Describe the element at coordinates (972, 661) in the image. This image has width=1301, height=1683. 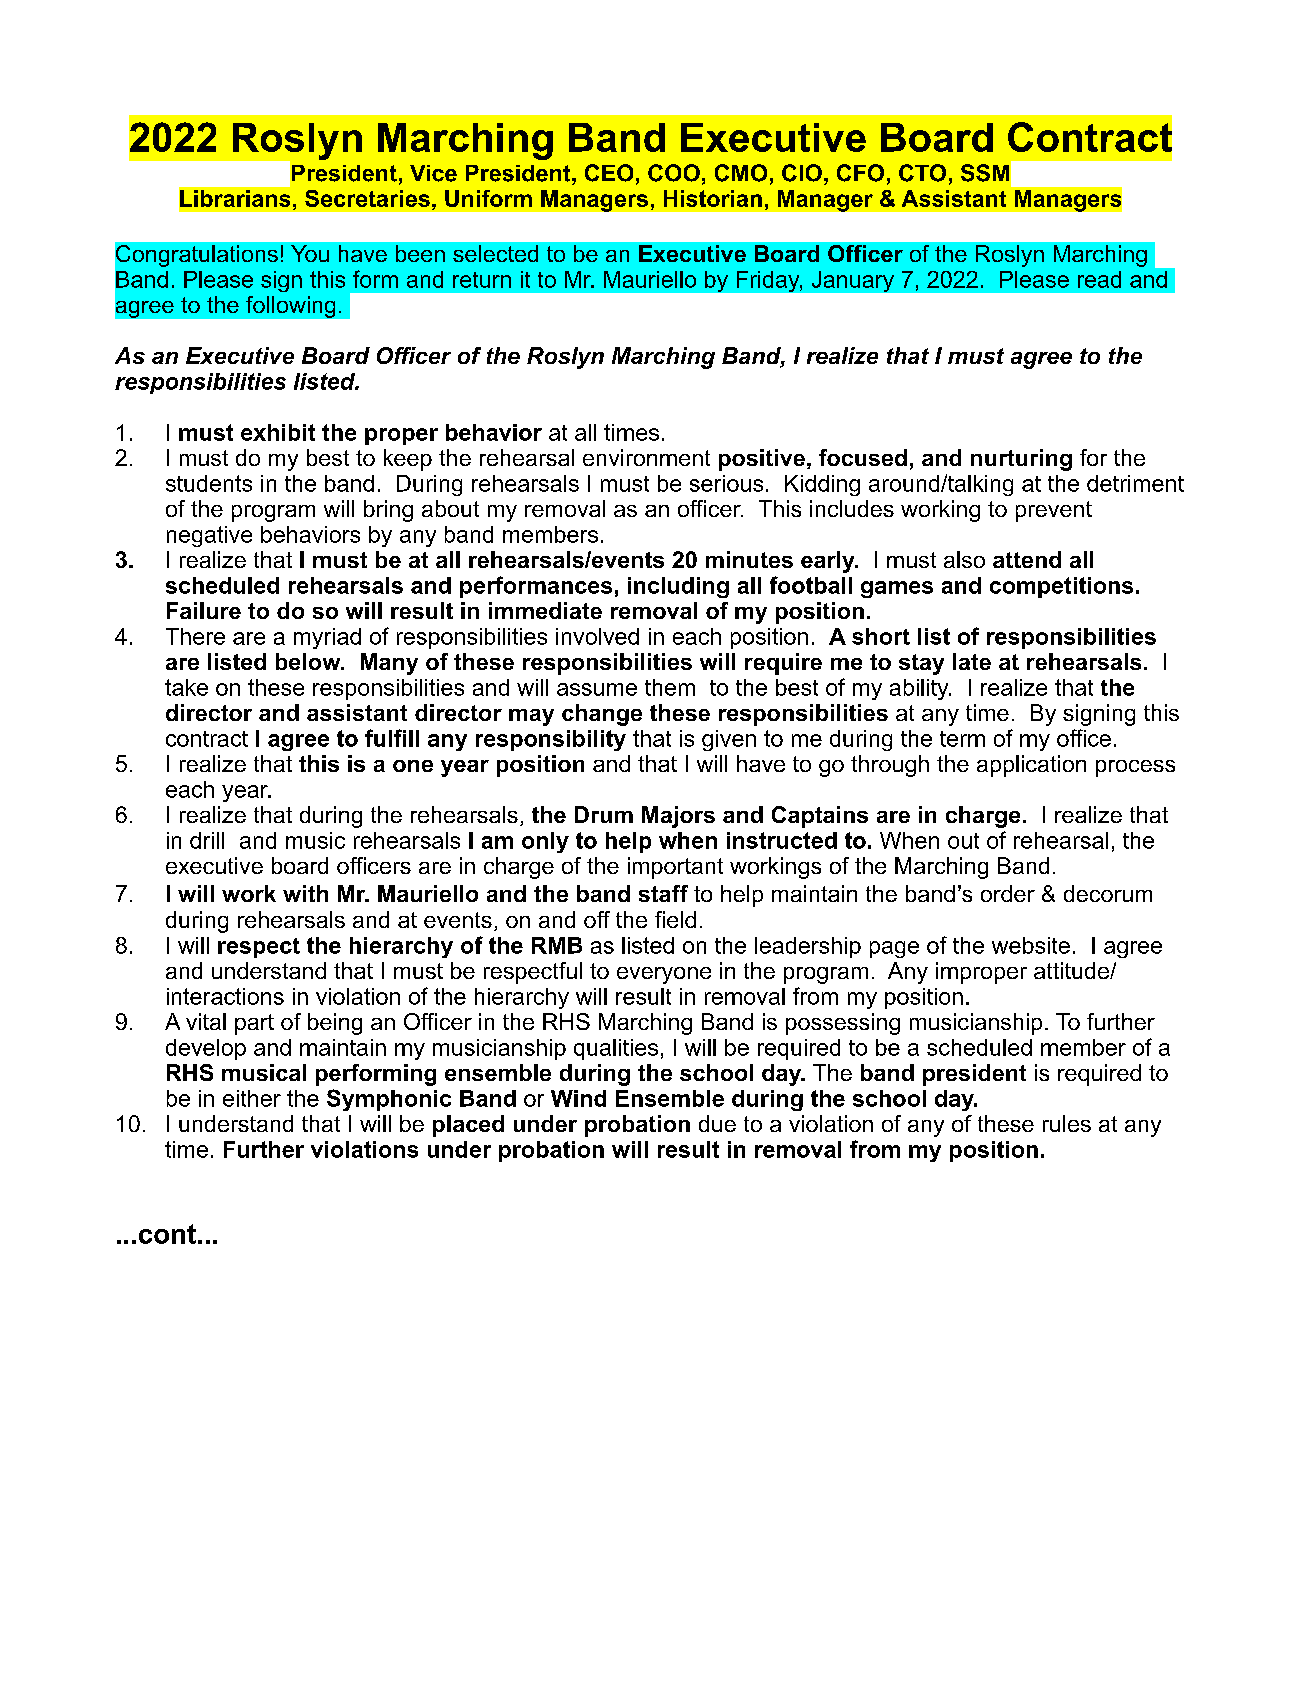
I see `late` at that location.
